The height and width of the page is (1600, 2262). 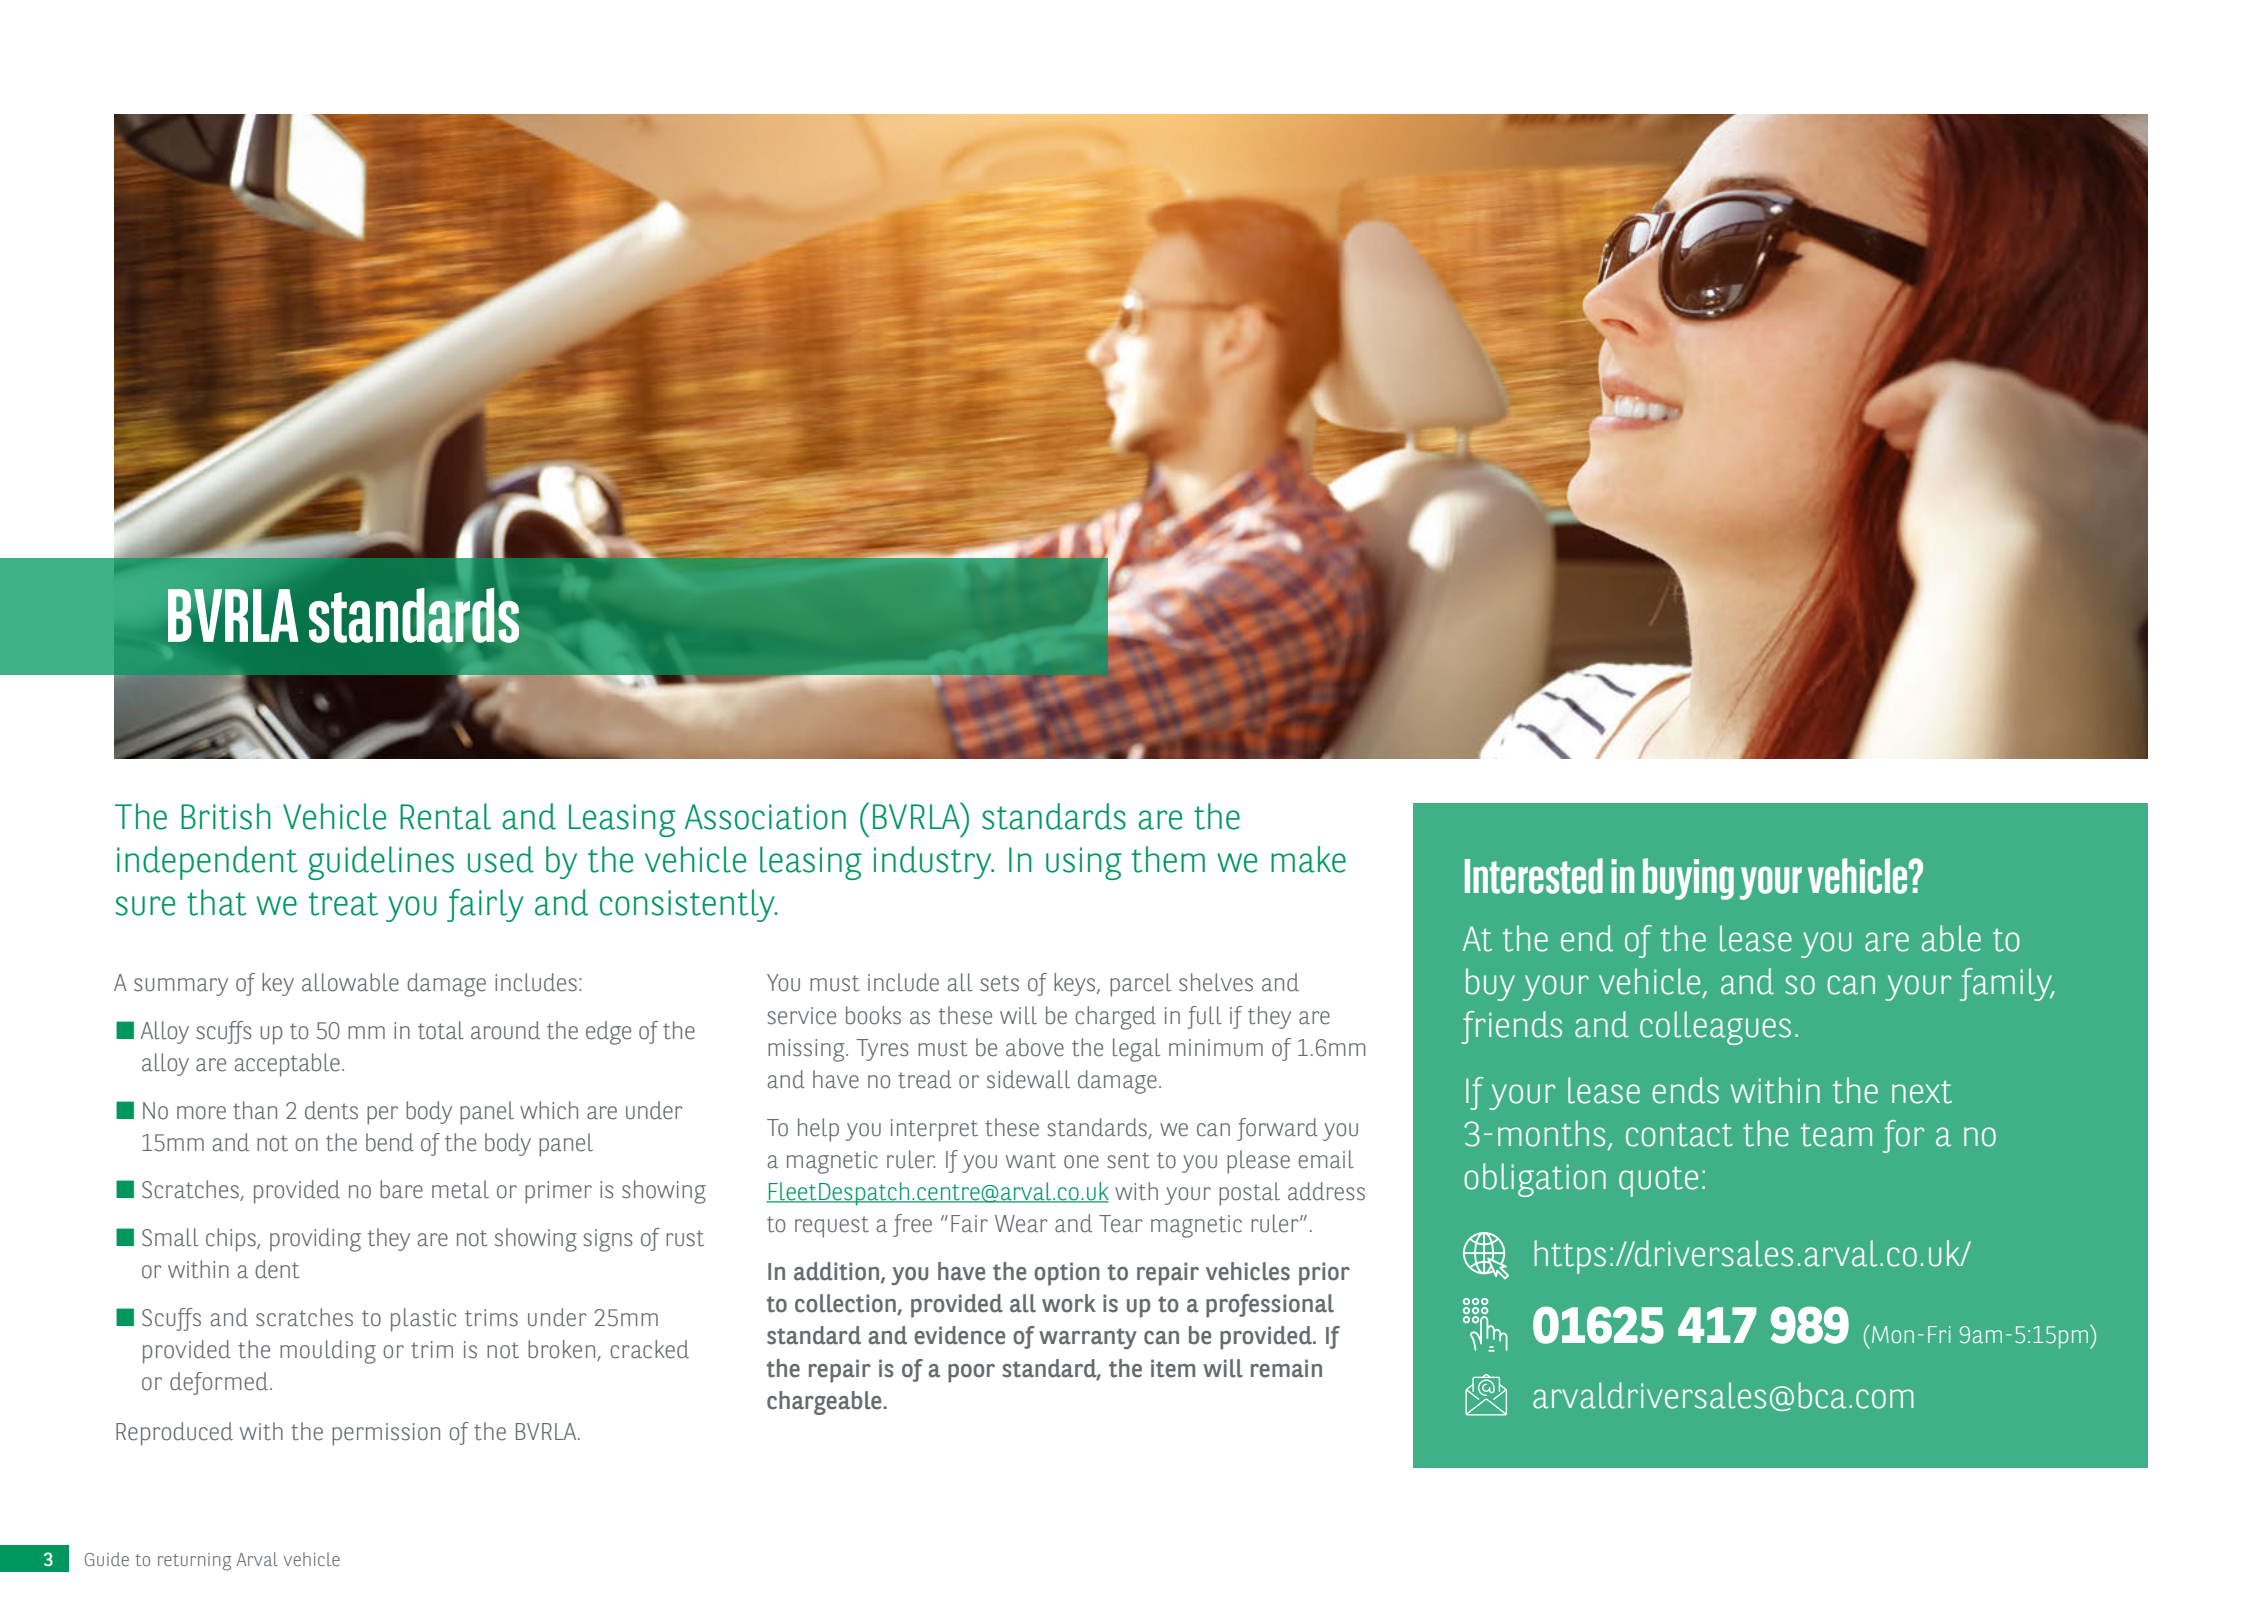 I want to click on returning, so click(x=194, y=1562).
